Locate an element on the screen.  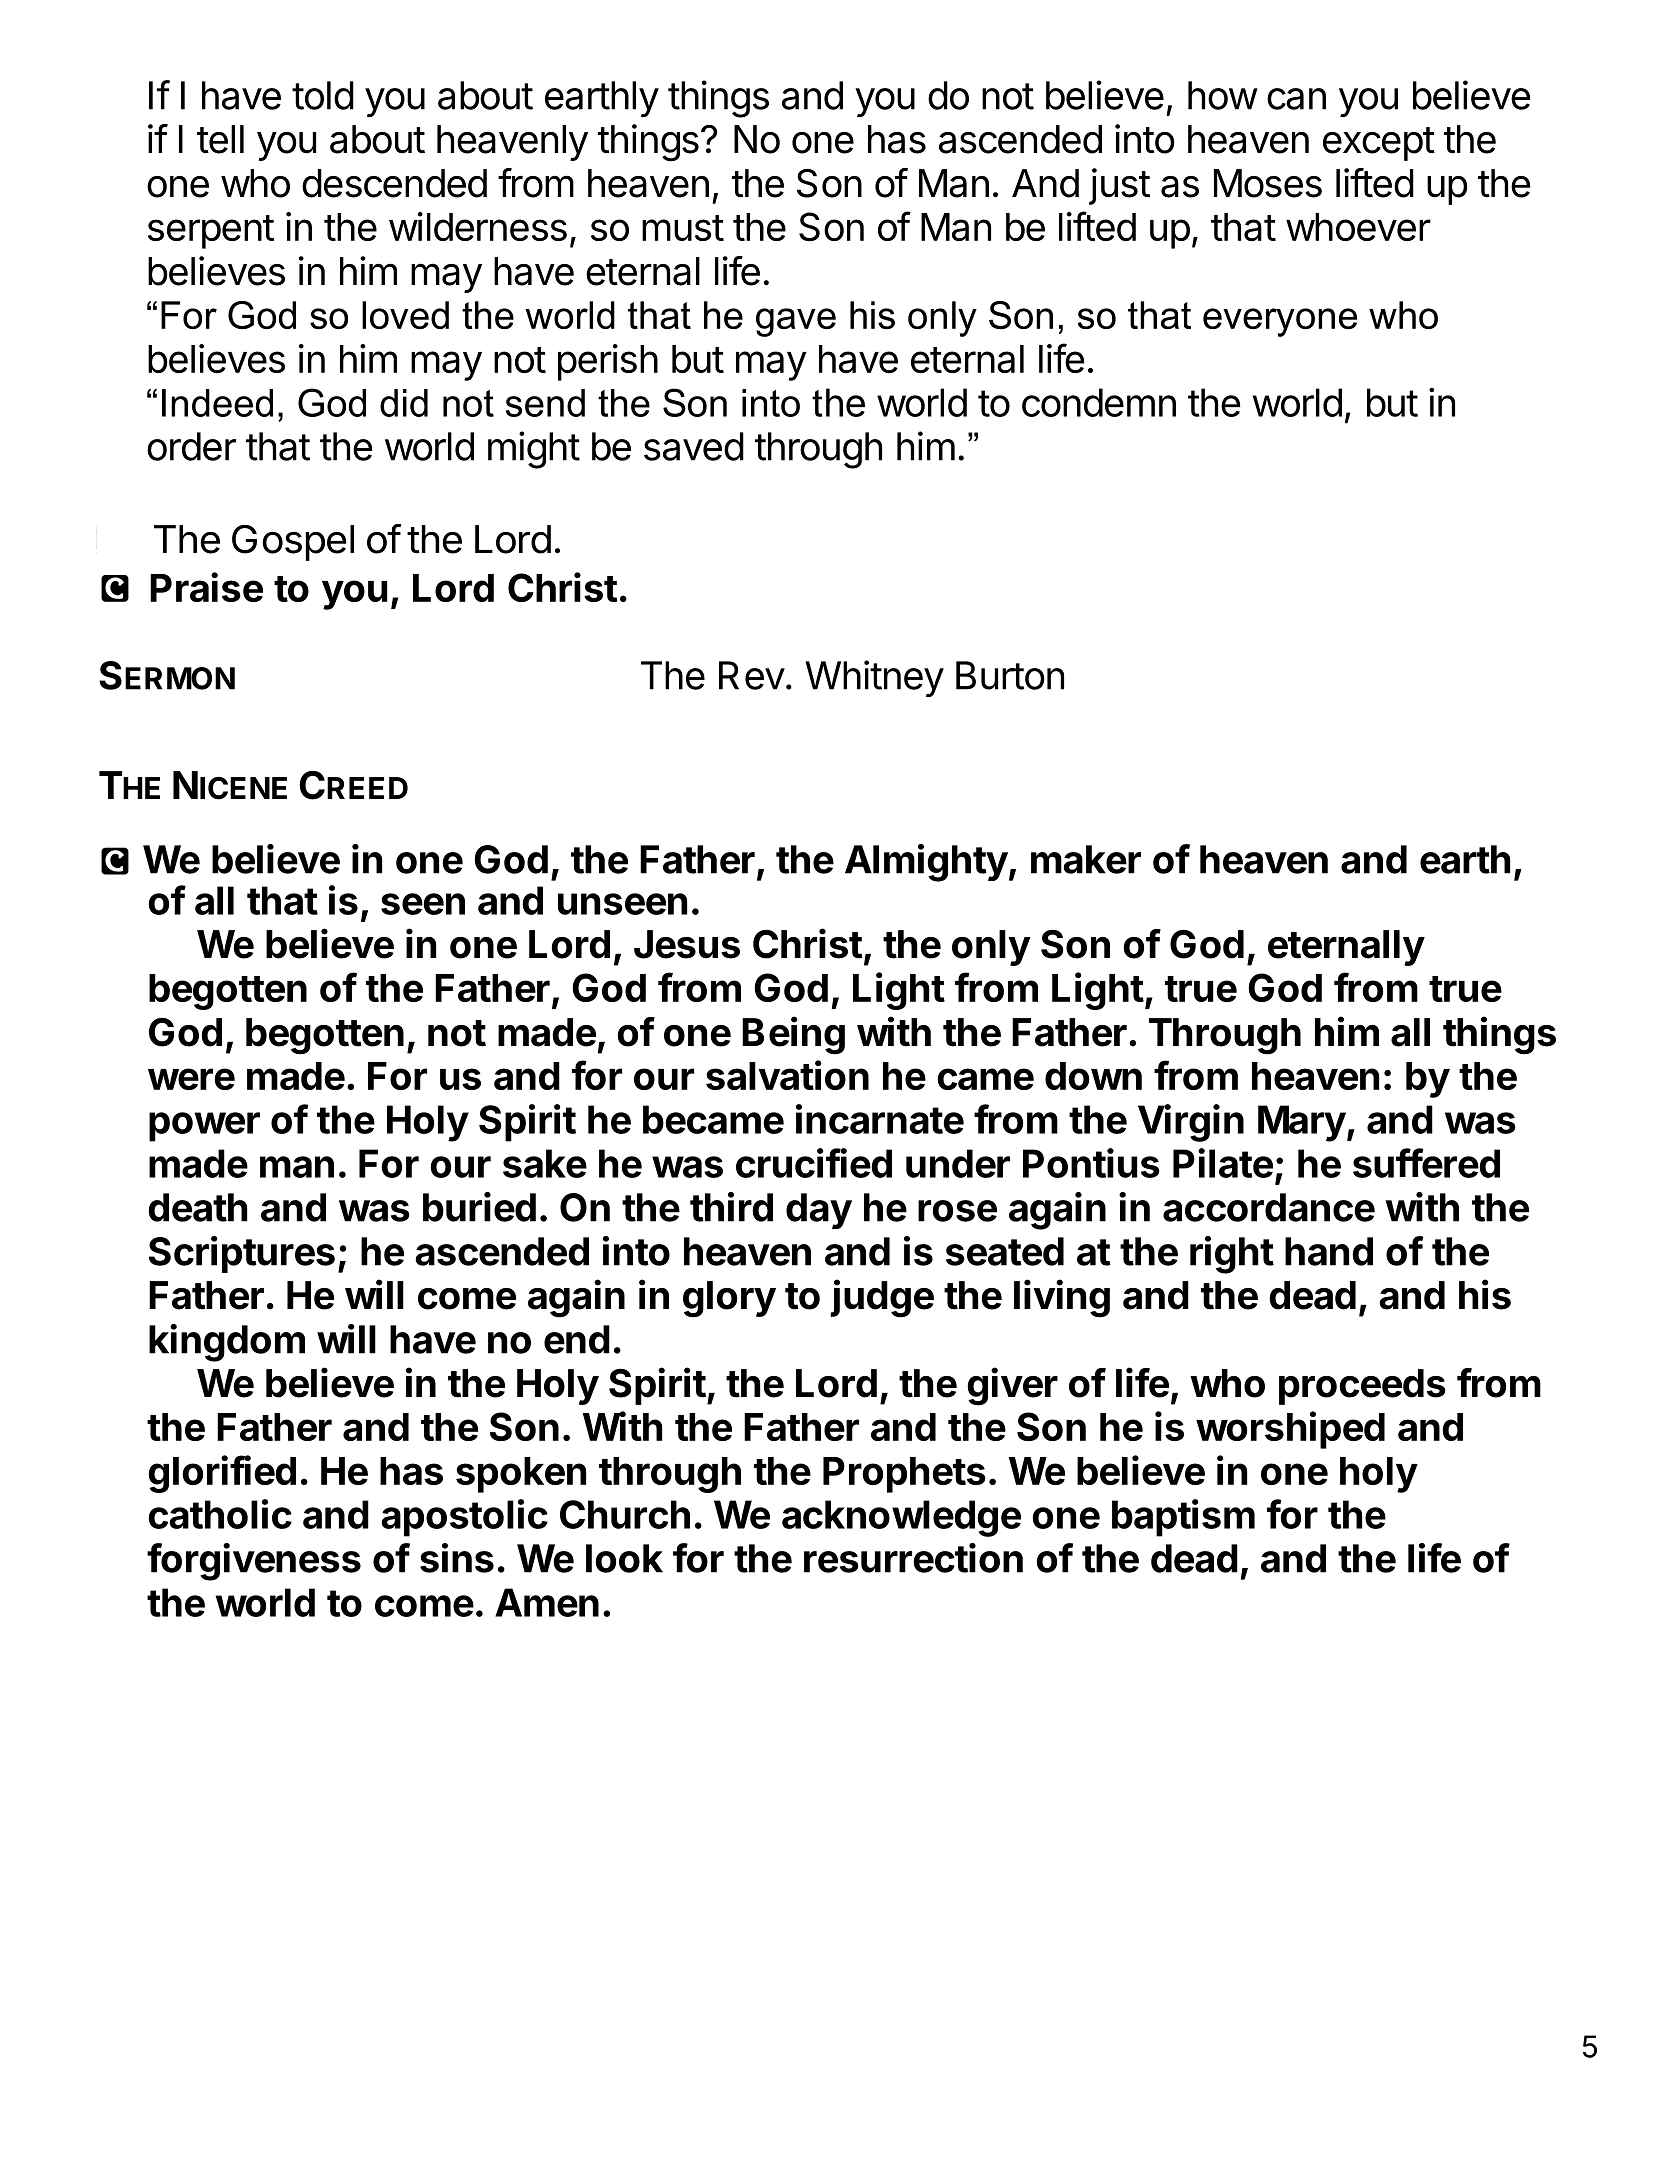
Burton is located at coordinates (1010, 675).
